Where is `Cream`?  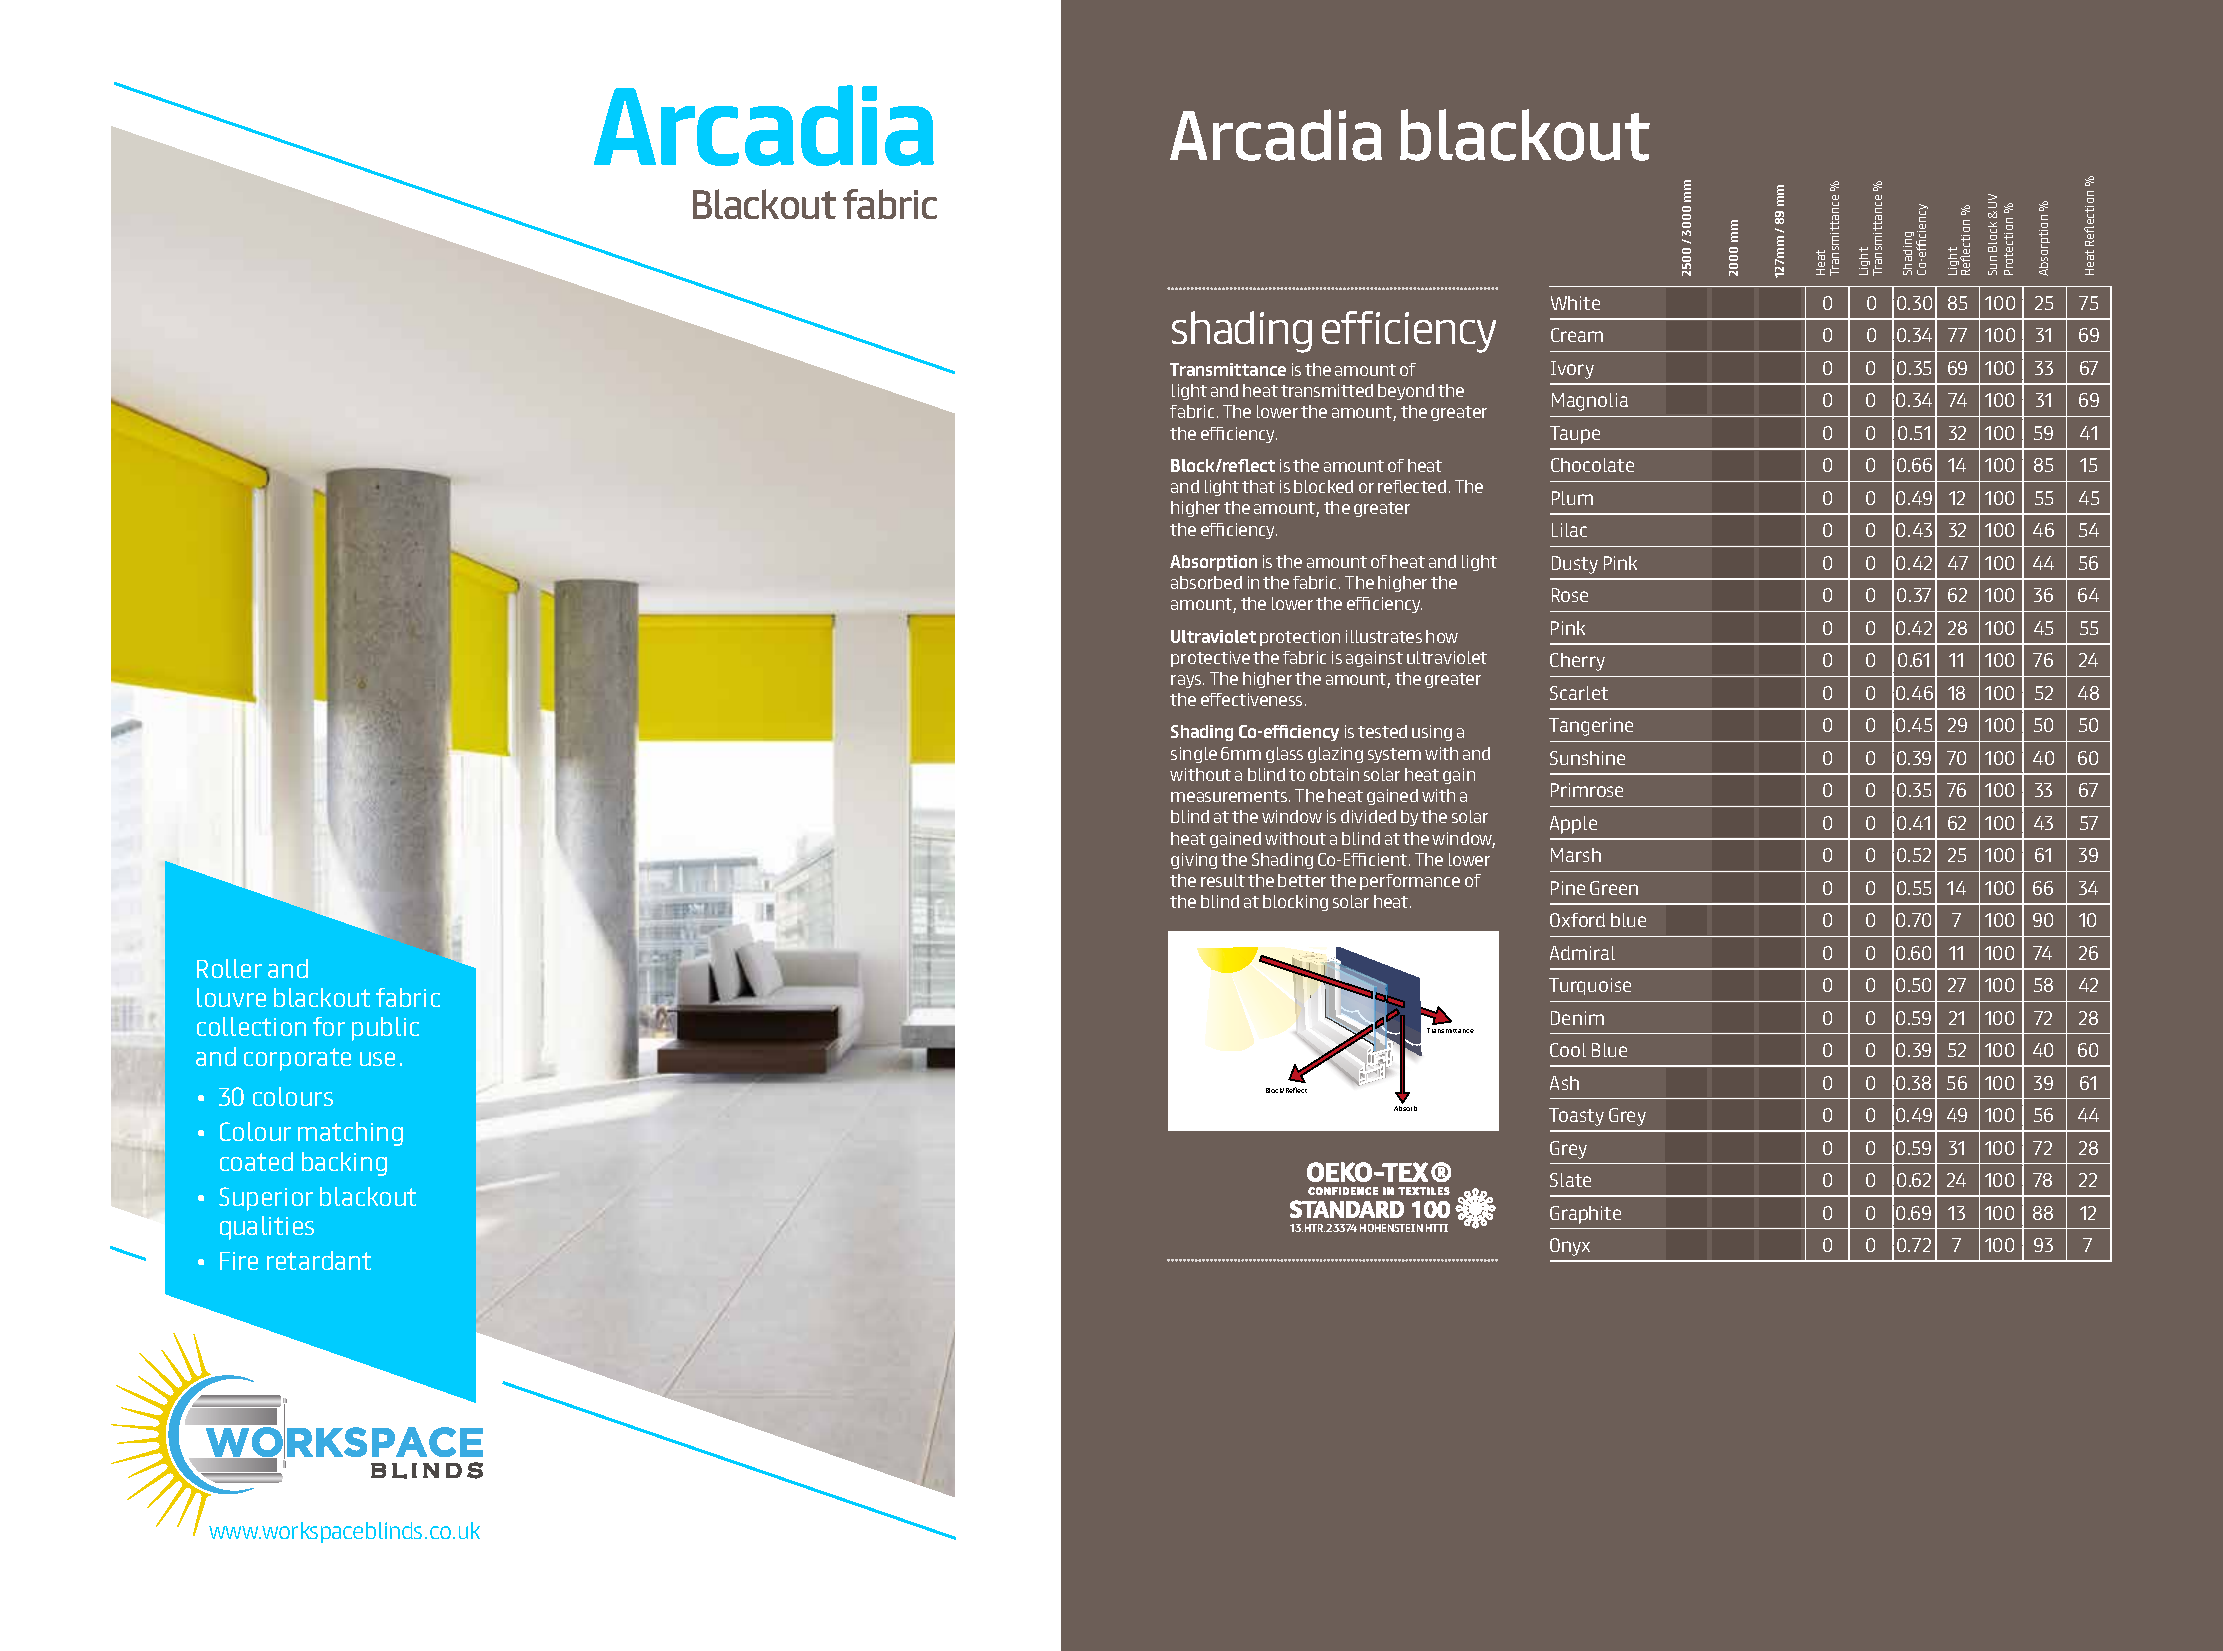
Cream is located at coordinates (1577, 335).
